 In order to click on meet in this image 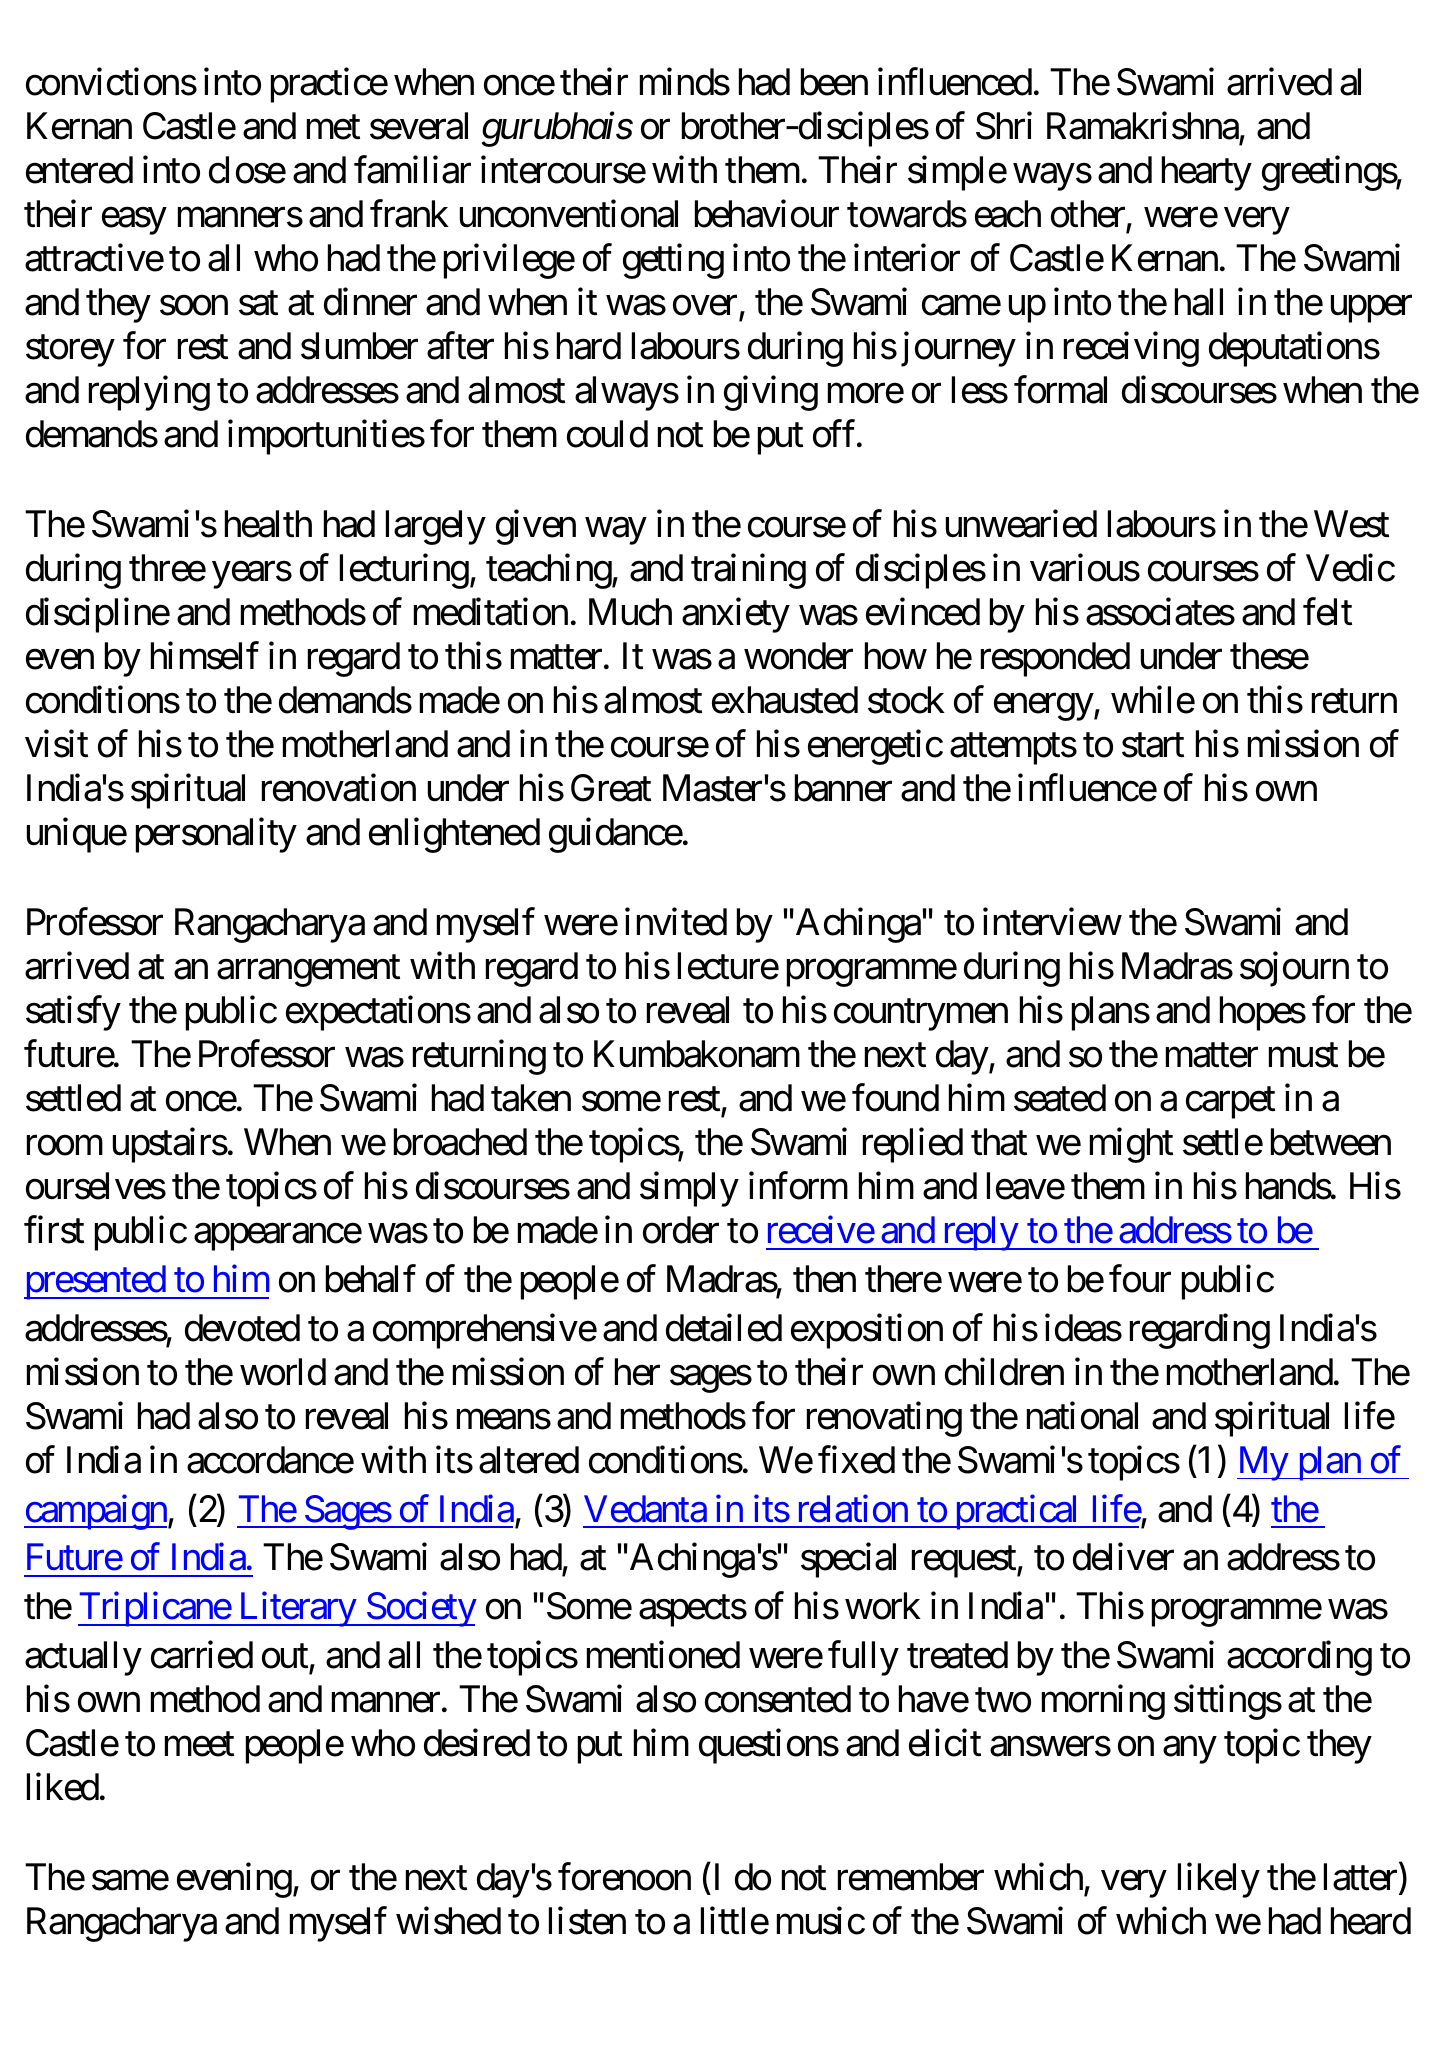, I will do `click(199, 1745)`.
